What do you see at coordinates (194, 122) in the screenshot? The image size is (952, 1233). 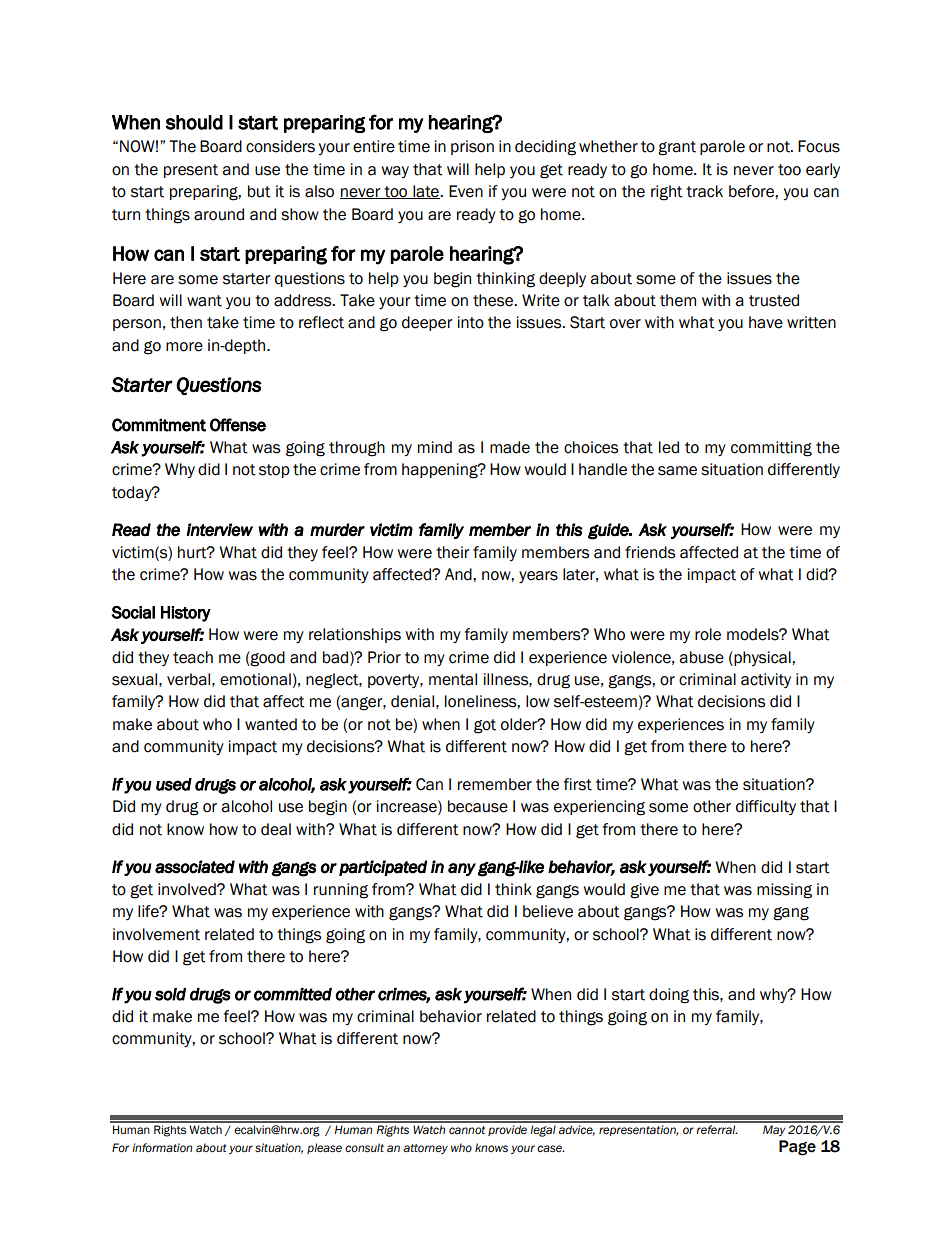 I see `should` at bounding box center [194, 122].
